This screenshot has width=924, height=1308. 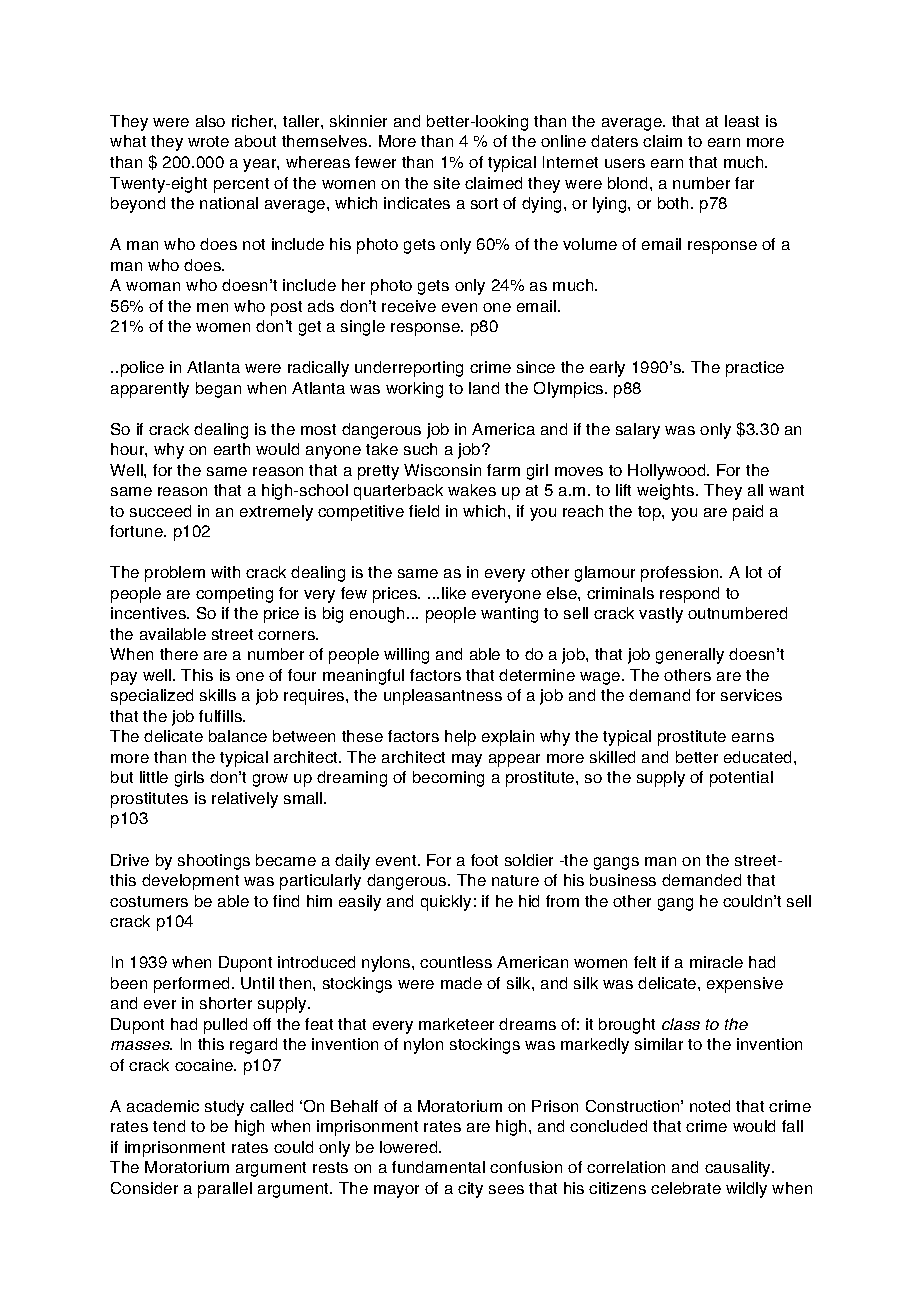 I want to click on wrote, so click(x=208, y=141).
